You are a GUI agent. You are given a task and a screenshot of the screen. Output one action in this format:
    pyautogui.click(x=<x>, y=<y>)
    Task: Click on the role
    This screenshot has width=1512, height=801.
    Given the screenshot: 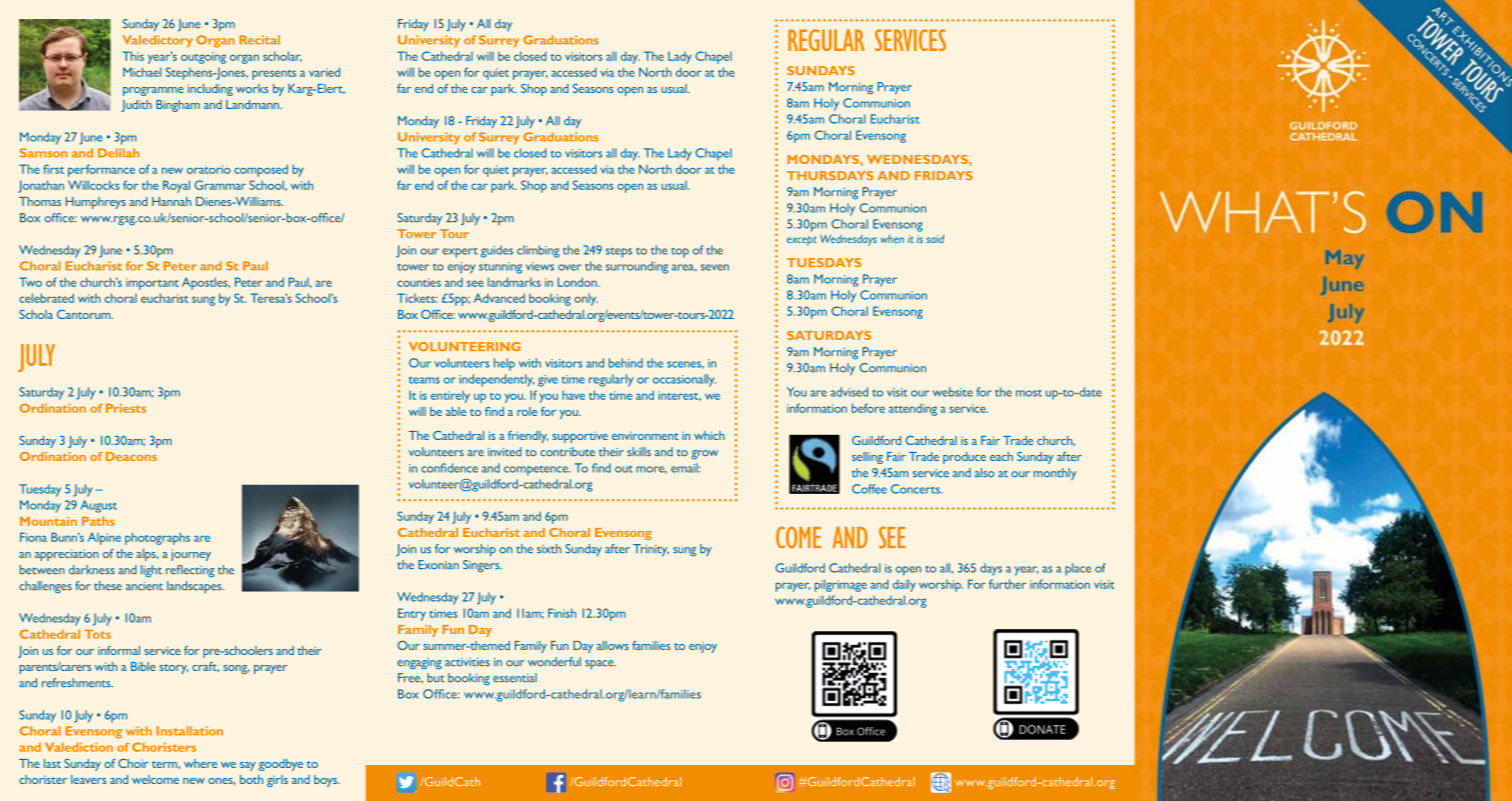 What is the action you would take?
    pyautogui.click(x=527, y=411)
